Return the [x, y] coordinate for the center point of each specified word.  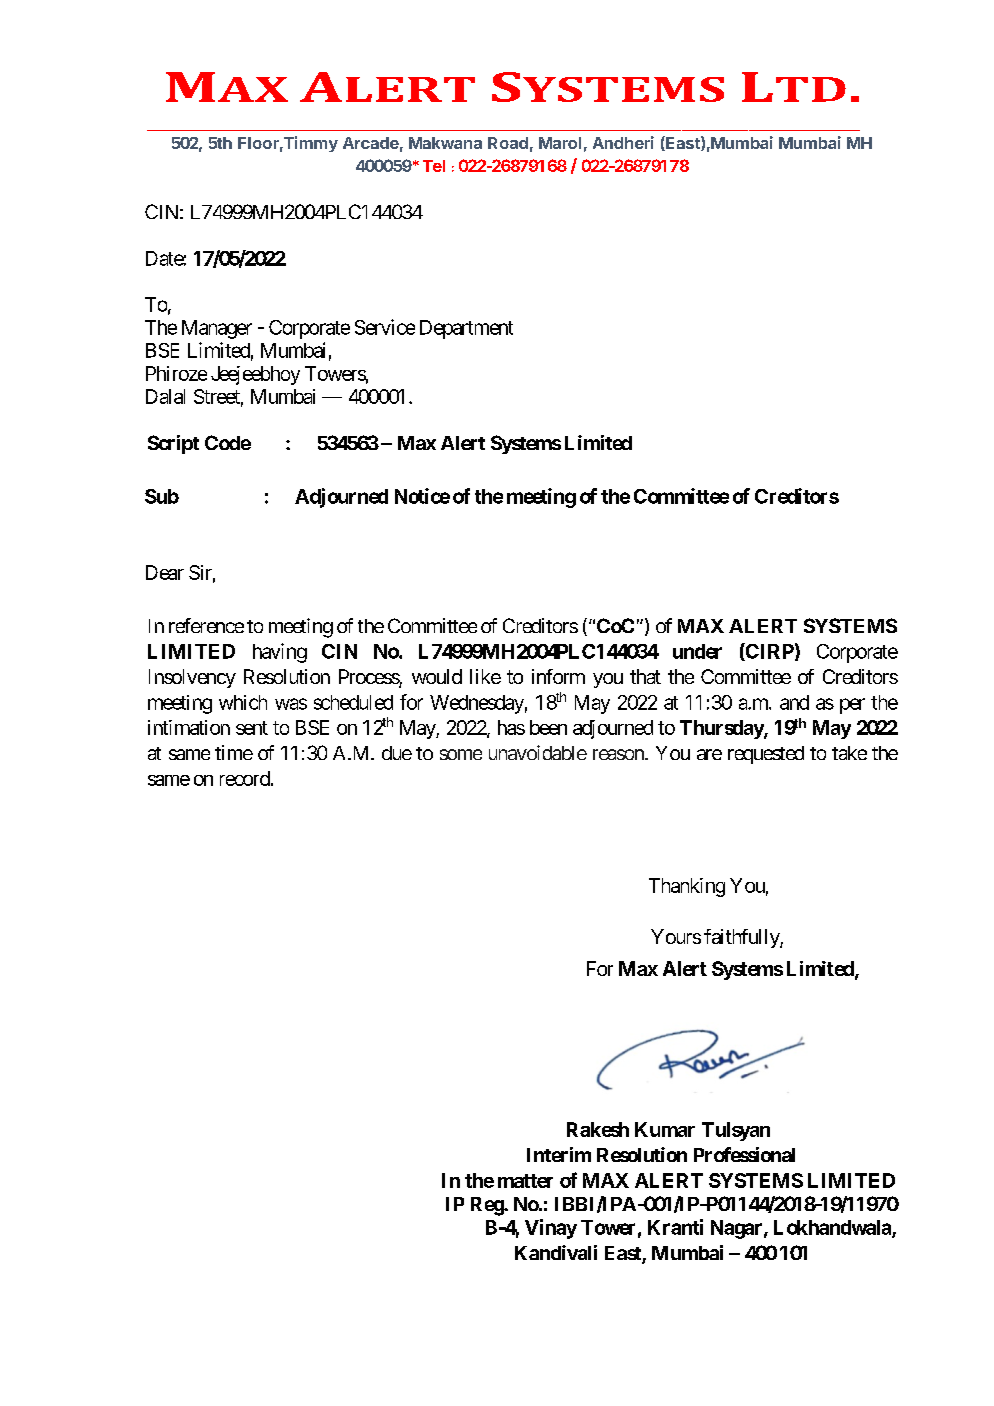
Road [508, 143]
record [245, 778]
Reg [488, 1206]
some [461, 754]
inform [558, 676]
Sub [162, 496]
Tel [434, 166]
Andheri [623, 142]
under [697, 651]
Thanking [687, 887]
